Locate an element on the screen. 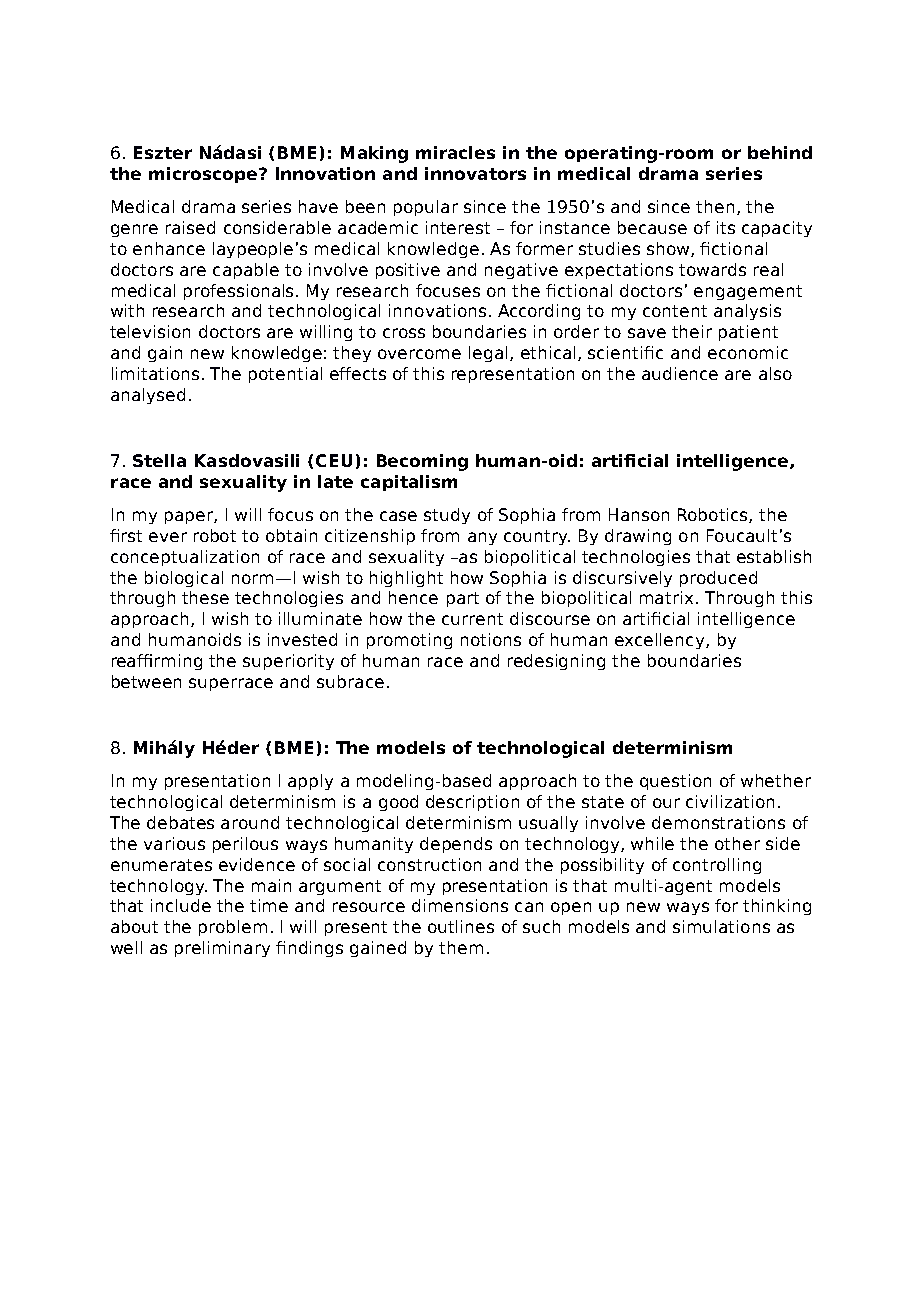 Image resolution: width=924 pixels, height=1308 pixels. raised is located at coordinates (190, 227).
